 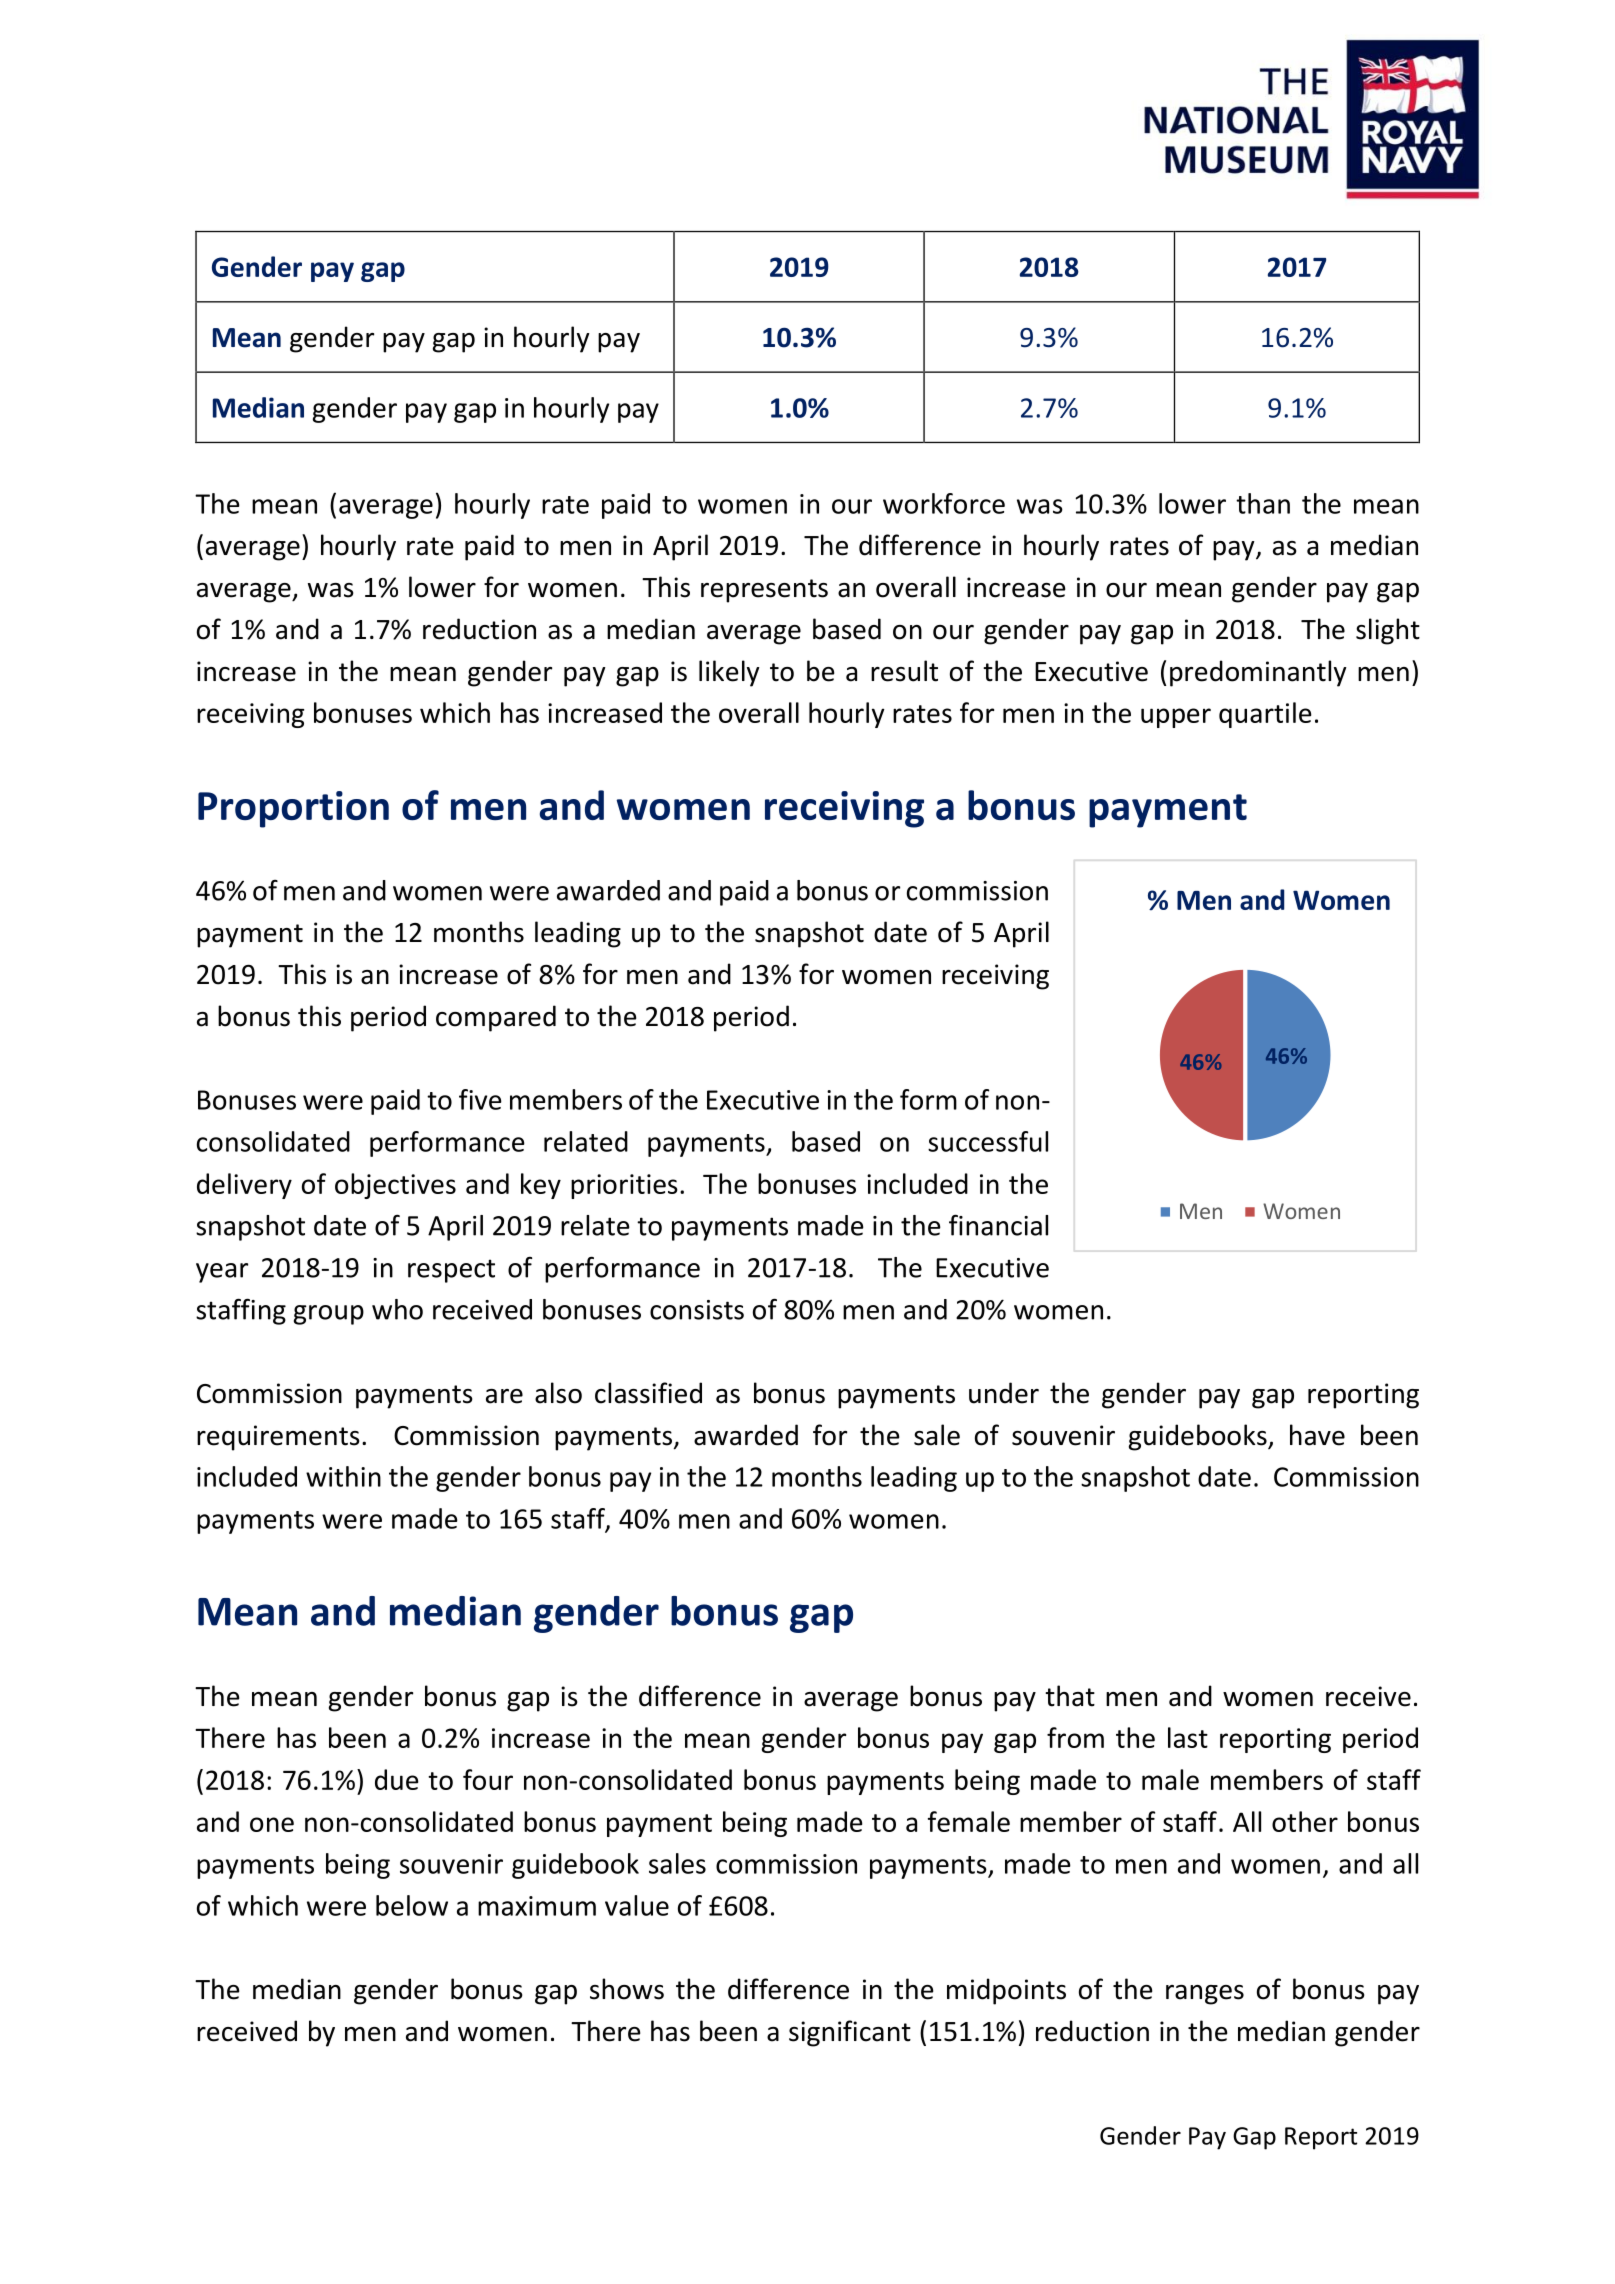 I want to click on financial, so click(x=998, y=1225).
